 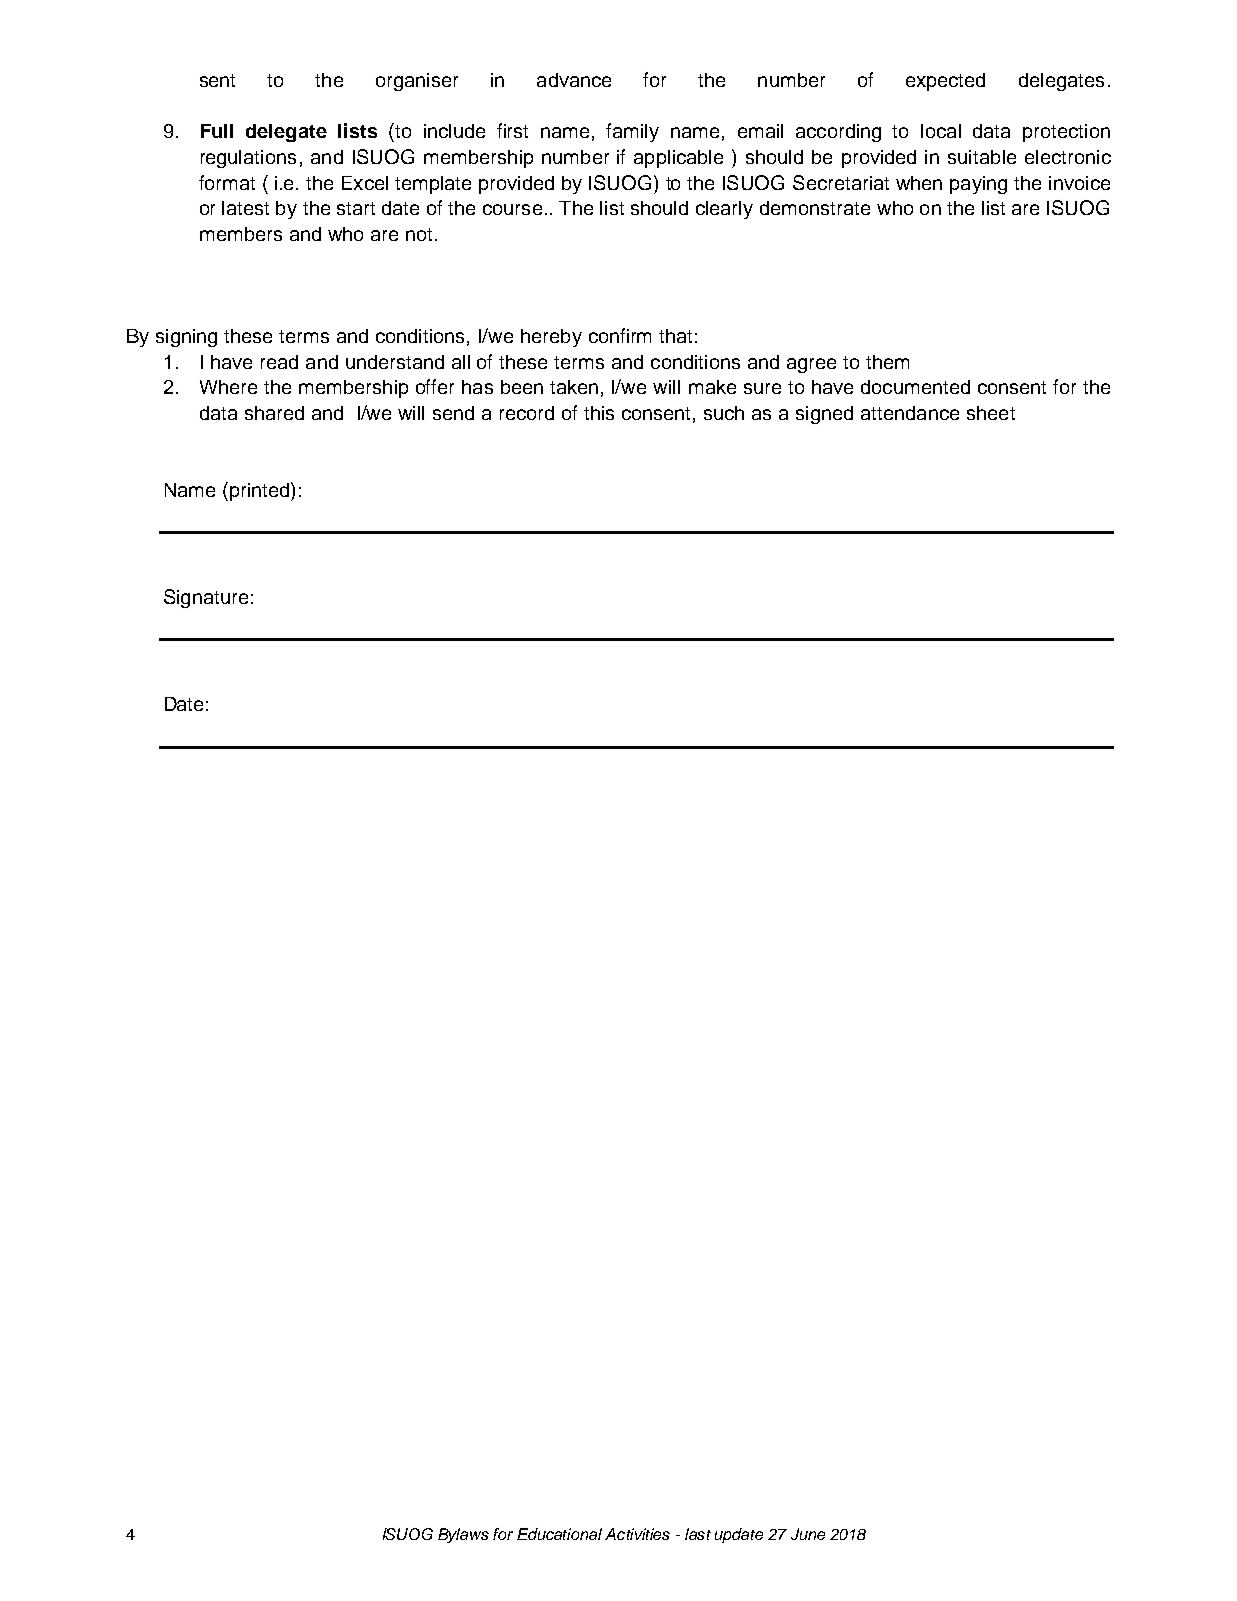 What do you see at coordinates (808, 1534) in the image?
I see `June` at bounding box center [808, 1534].
